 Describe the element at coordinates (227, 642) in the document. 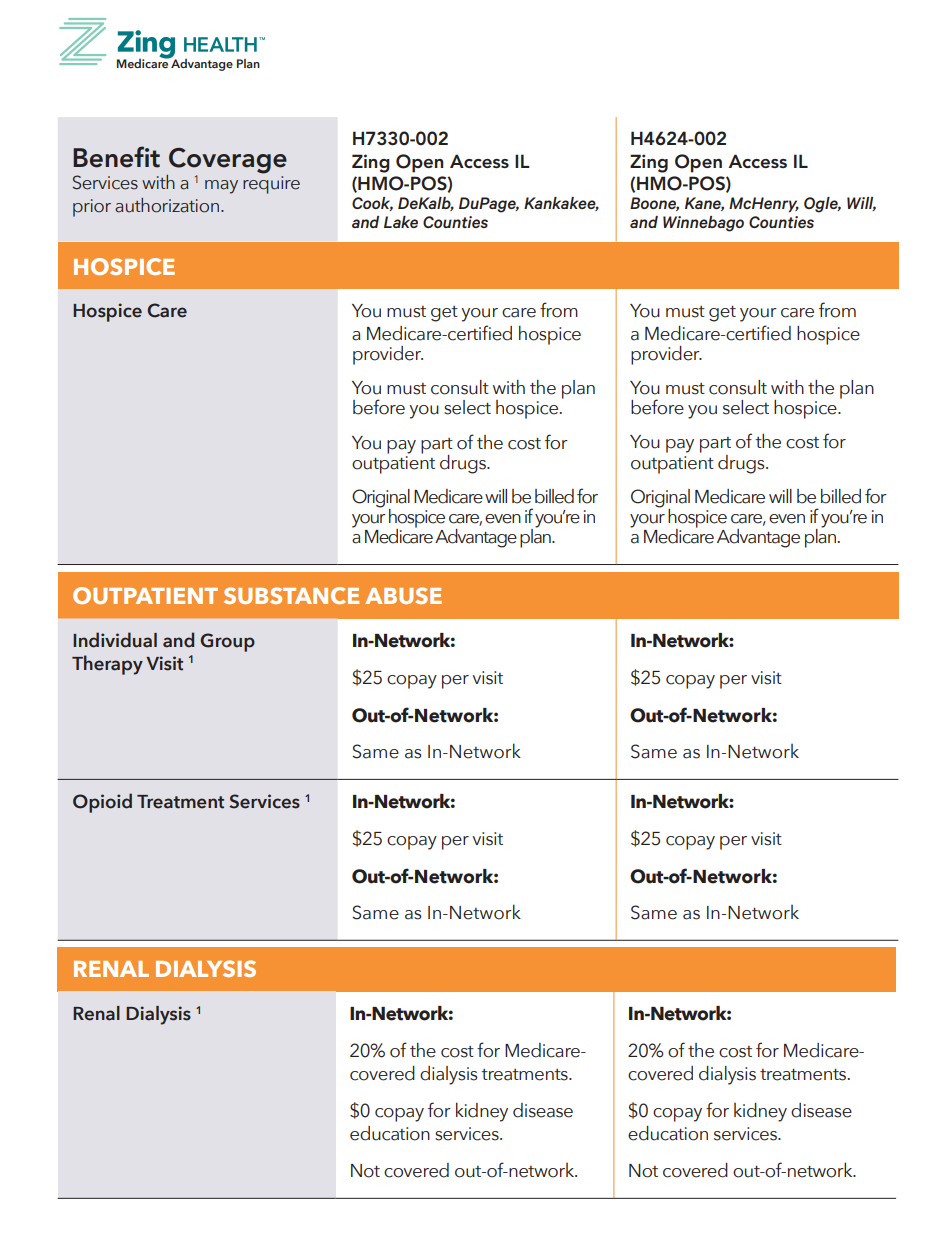

I see `Group` at that location.
